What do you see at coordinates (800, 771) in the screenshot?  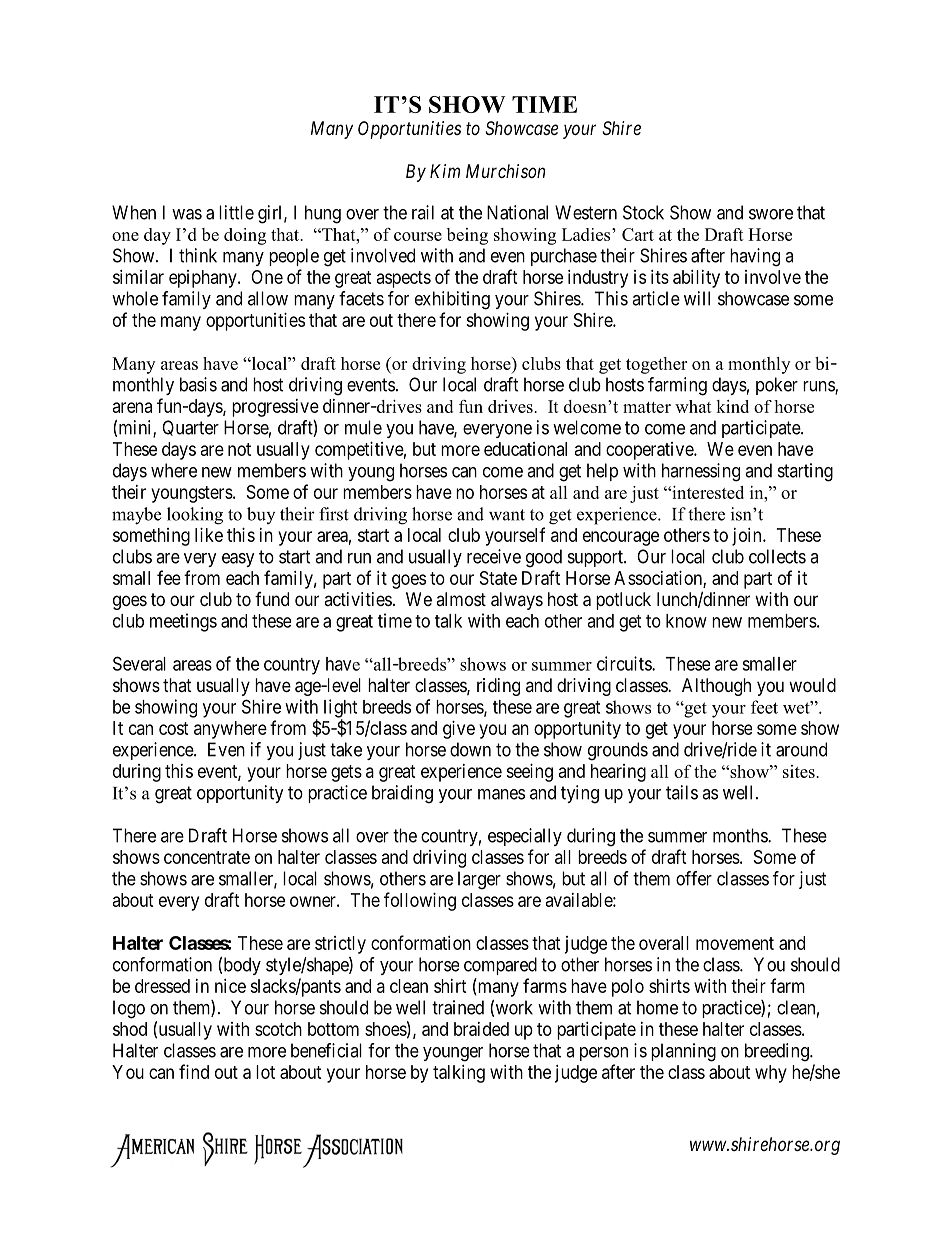 I see `sites` at bounding box center [800, 771].
